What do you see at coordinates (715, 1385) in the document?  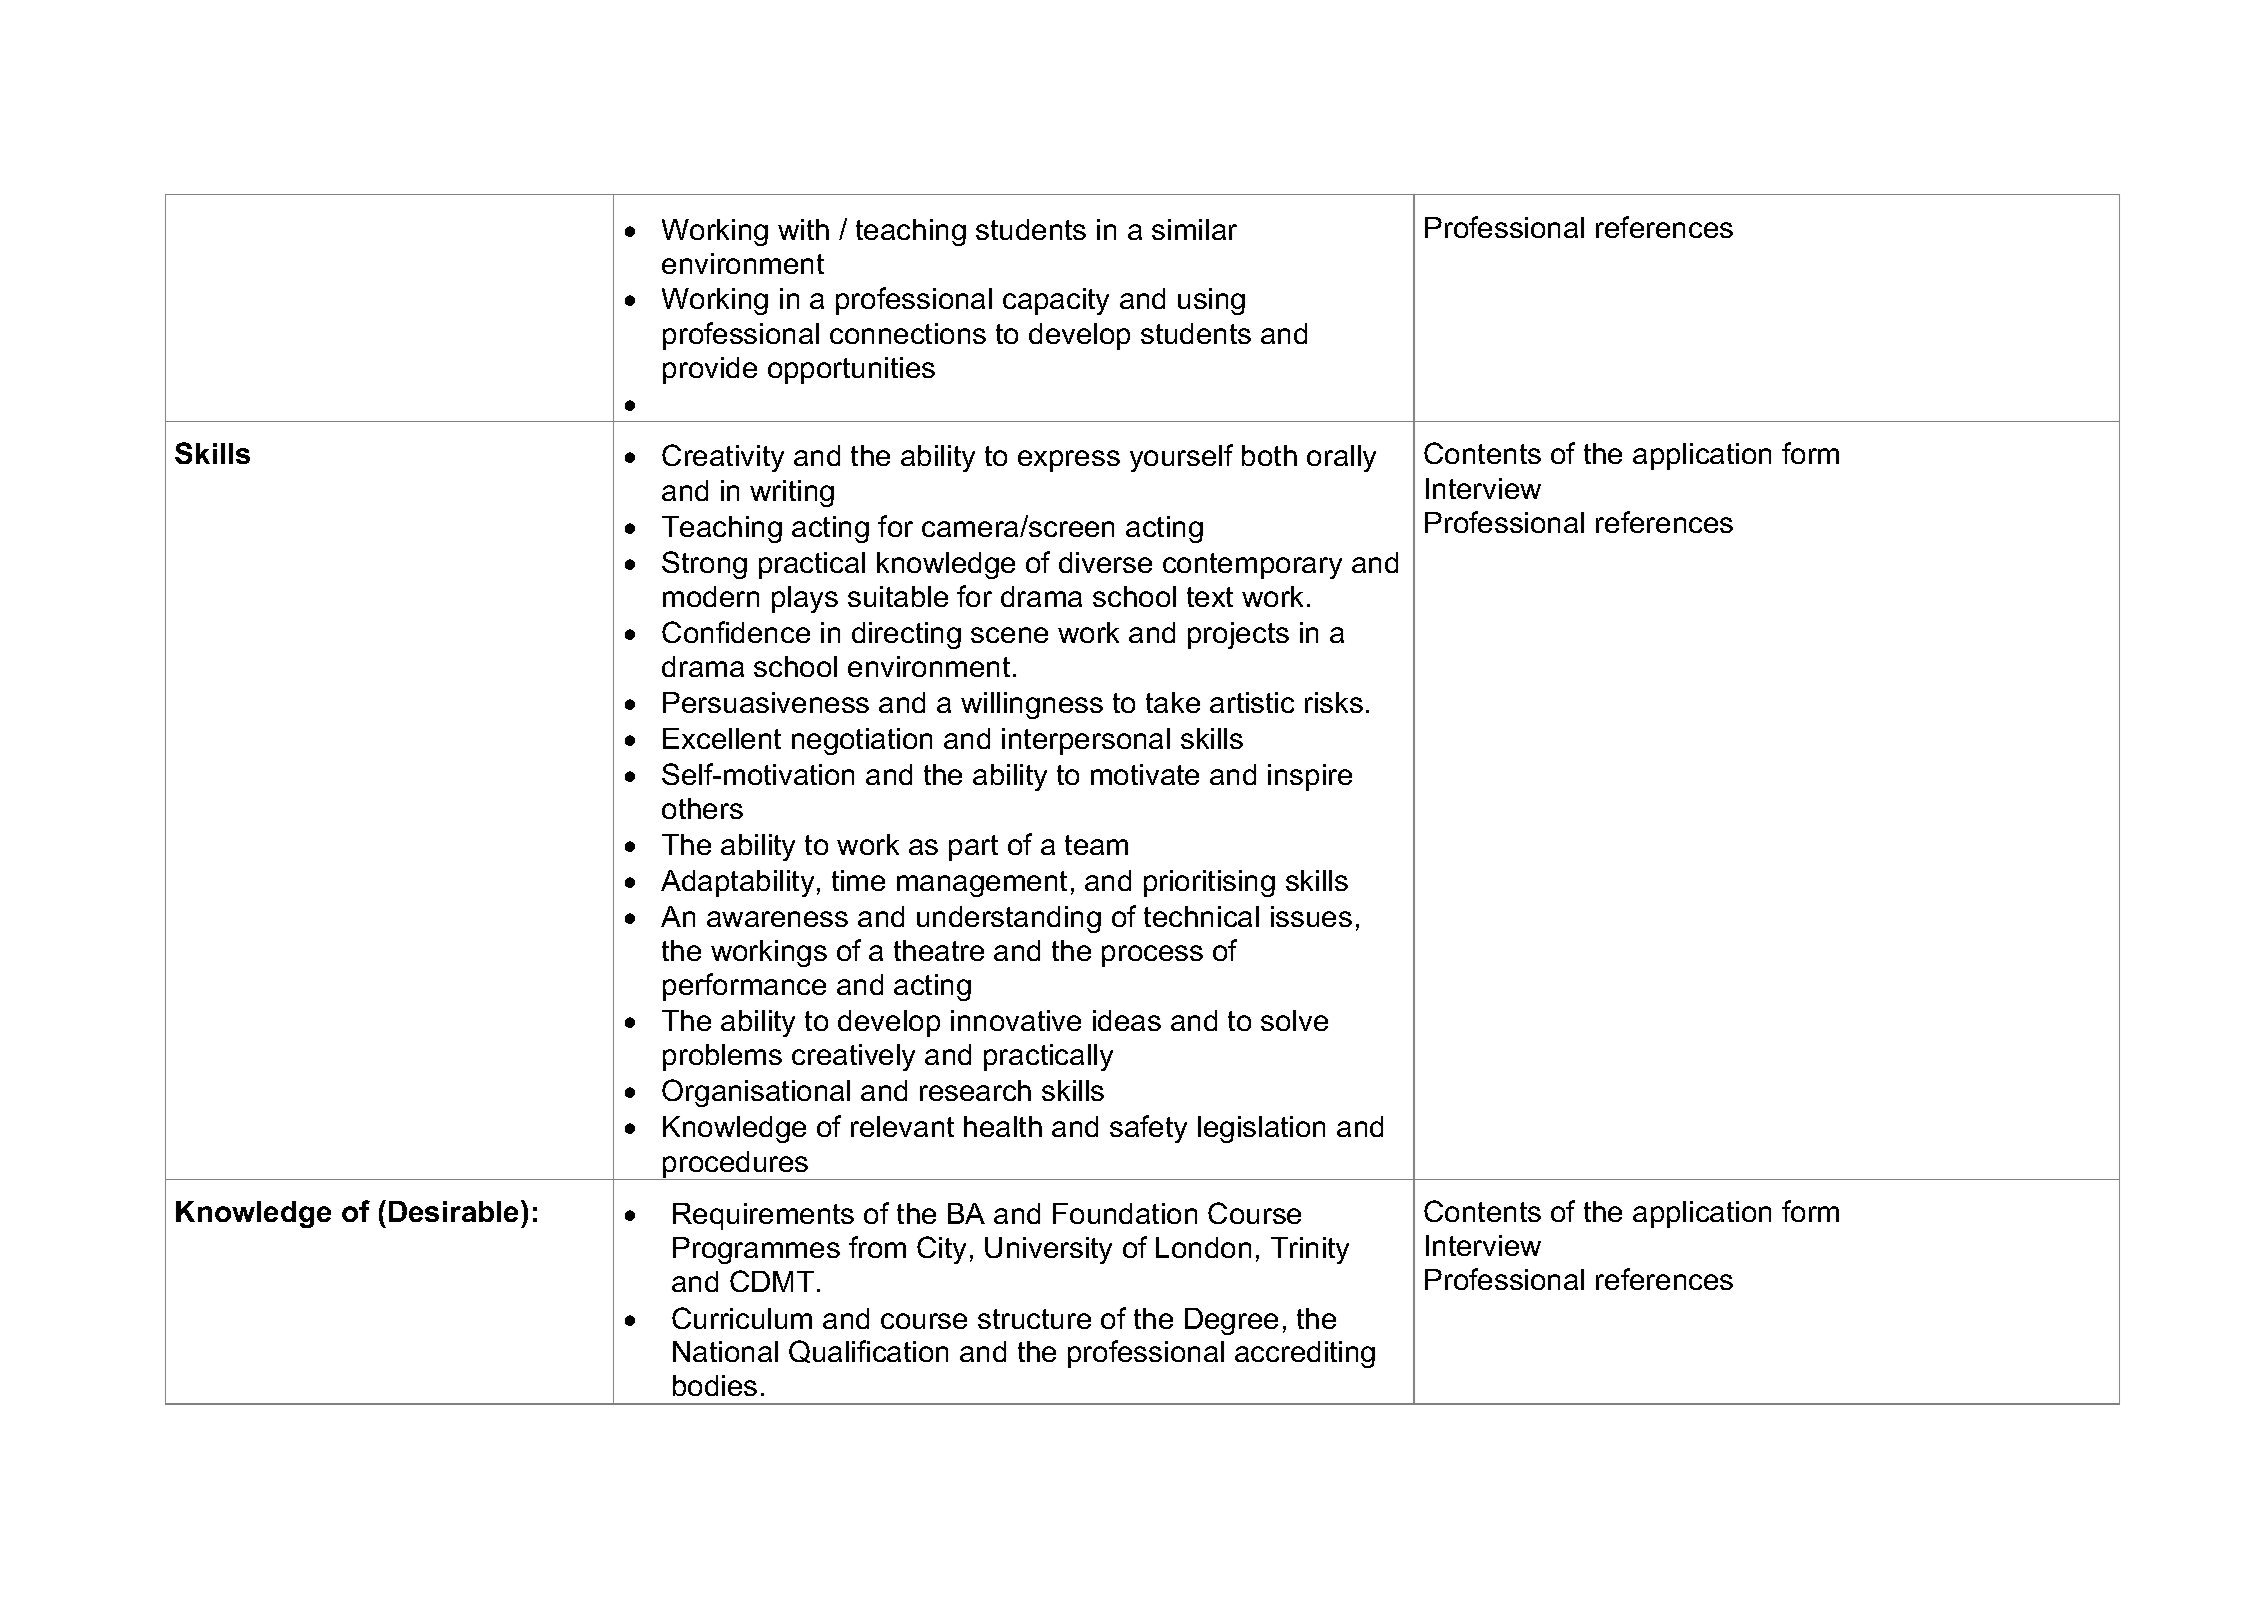 I see `bodies` at bounding box center [715, 1385].
